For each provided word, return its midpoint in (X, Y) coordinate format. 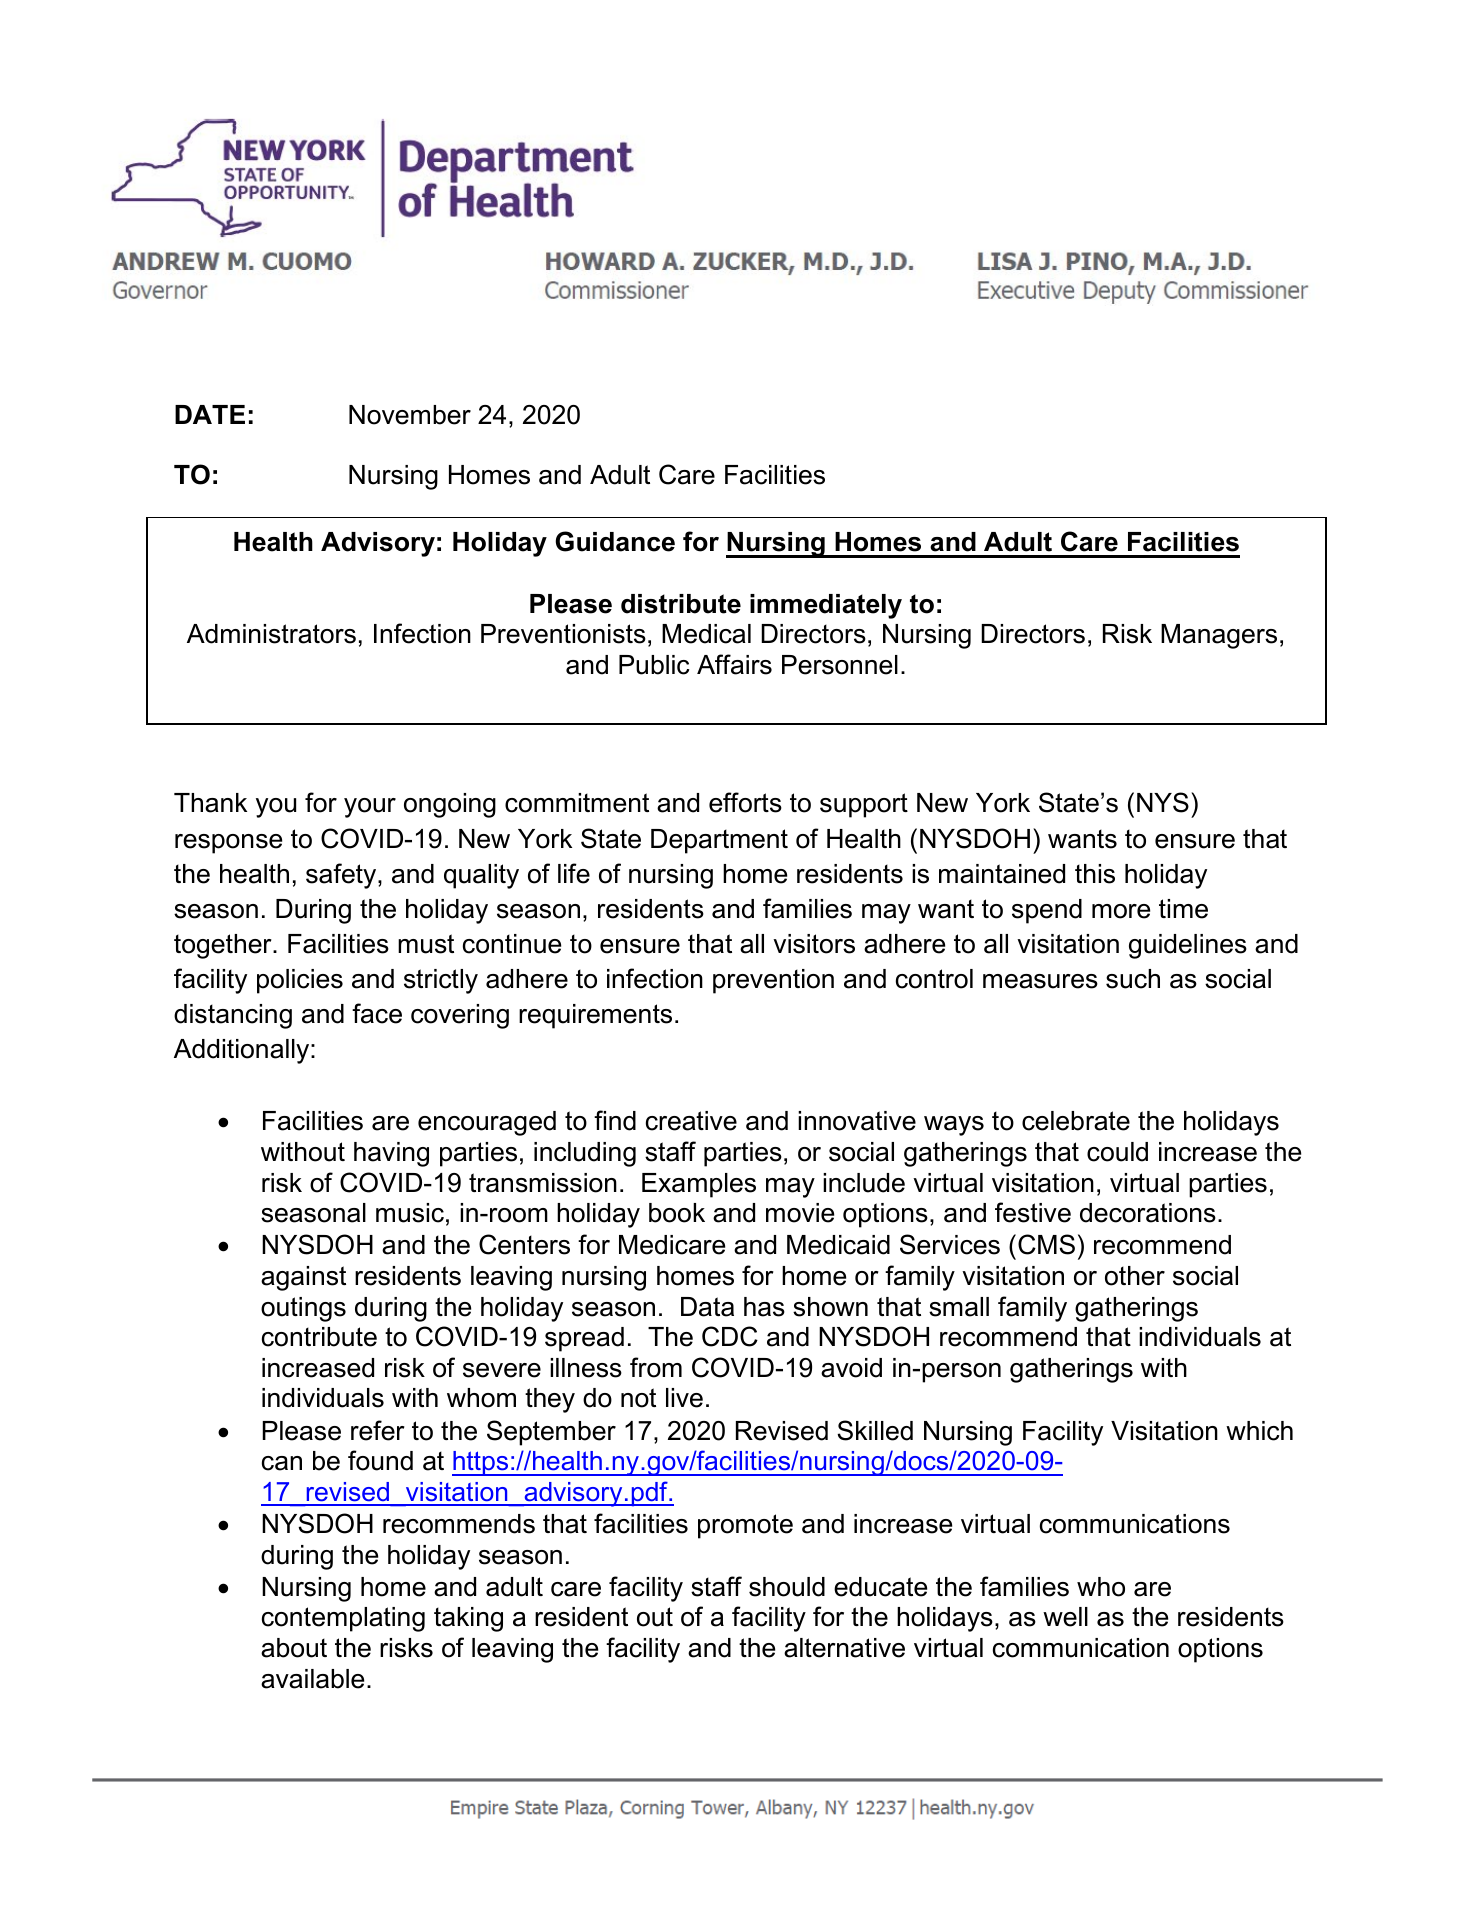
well (1065, 1617)
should (787, 1587)
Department (719, 841)
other (1135, 1276)
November (410, 415)
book (677, 1213)
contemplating (343, 1619)
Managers (1219, 636)
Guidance (615, 541)
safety (342, 876)
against (303, 1278)
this (1095, 874)
